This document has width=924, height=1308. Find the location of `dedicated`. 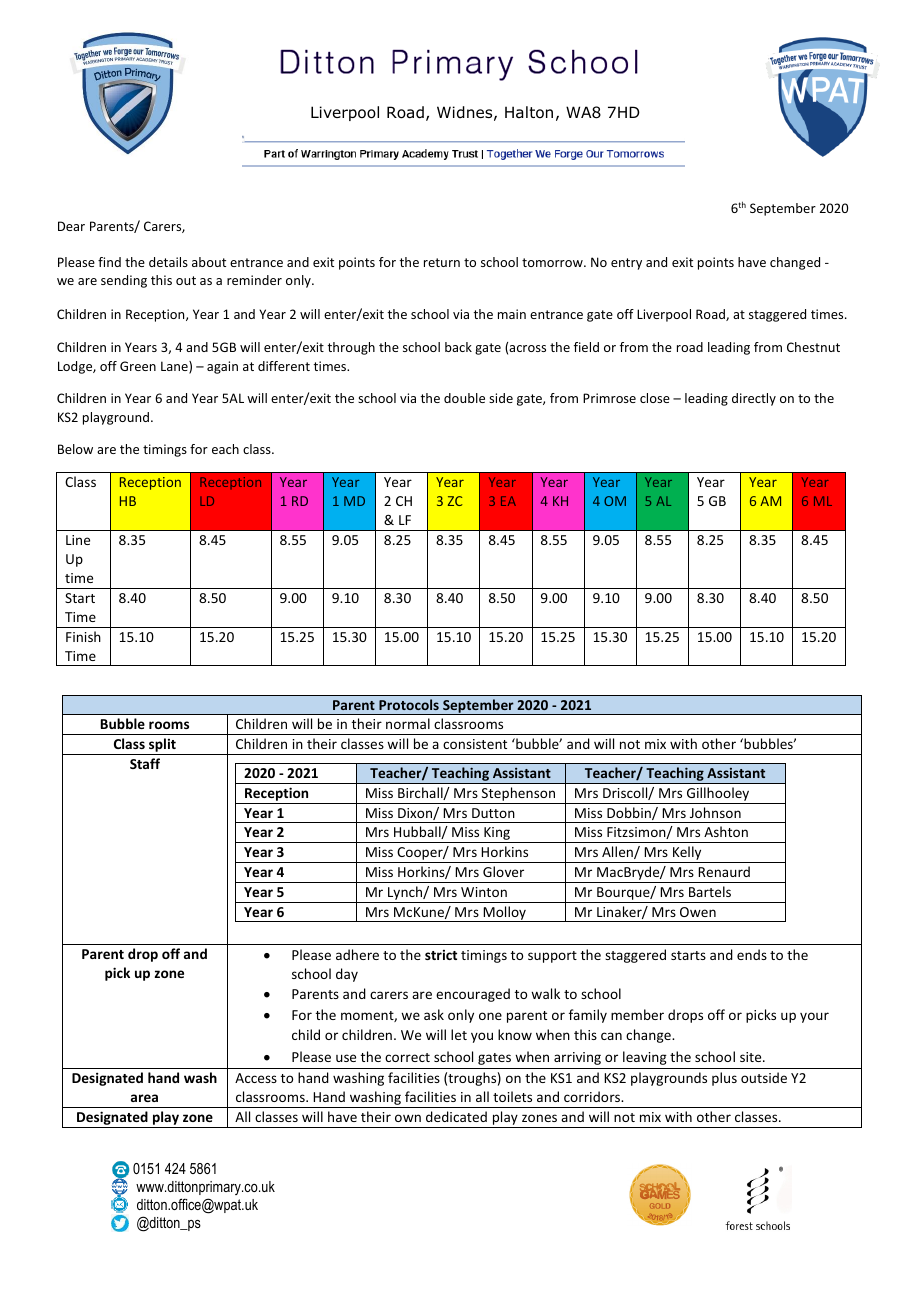

dedicated is located at coordinates (456, 1116).
